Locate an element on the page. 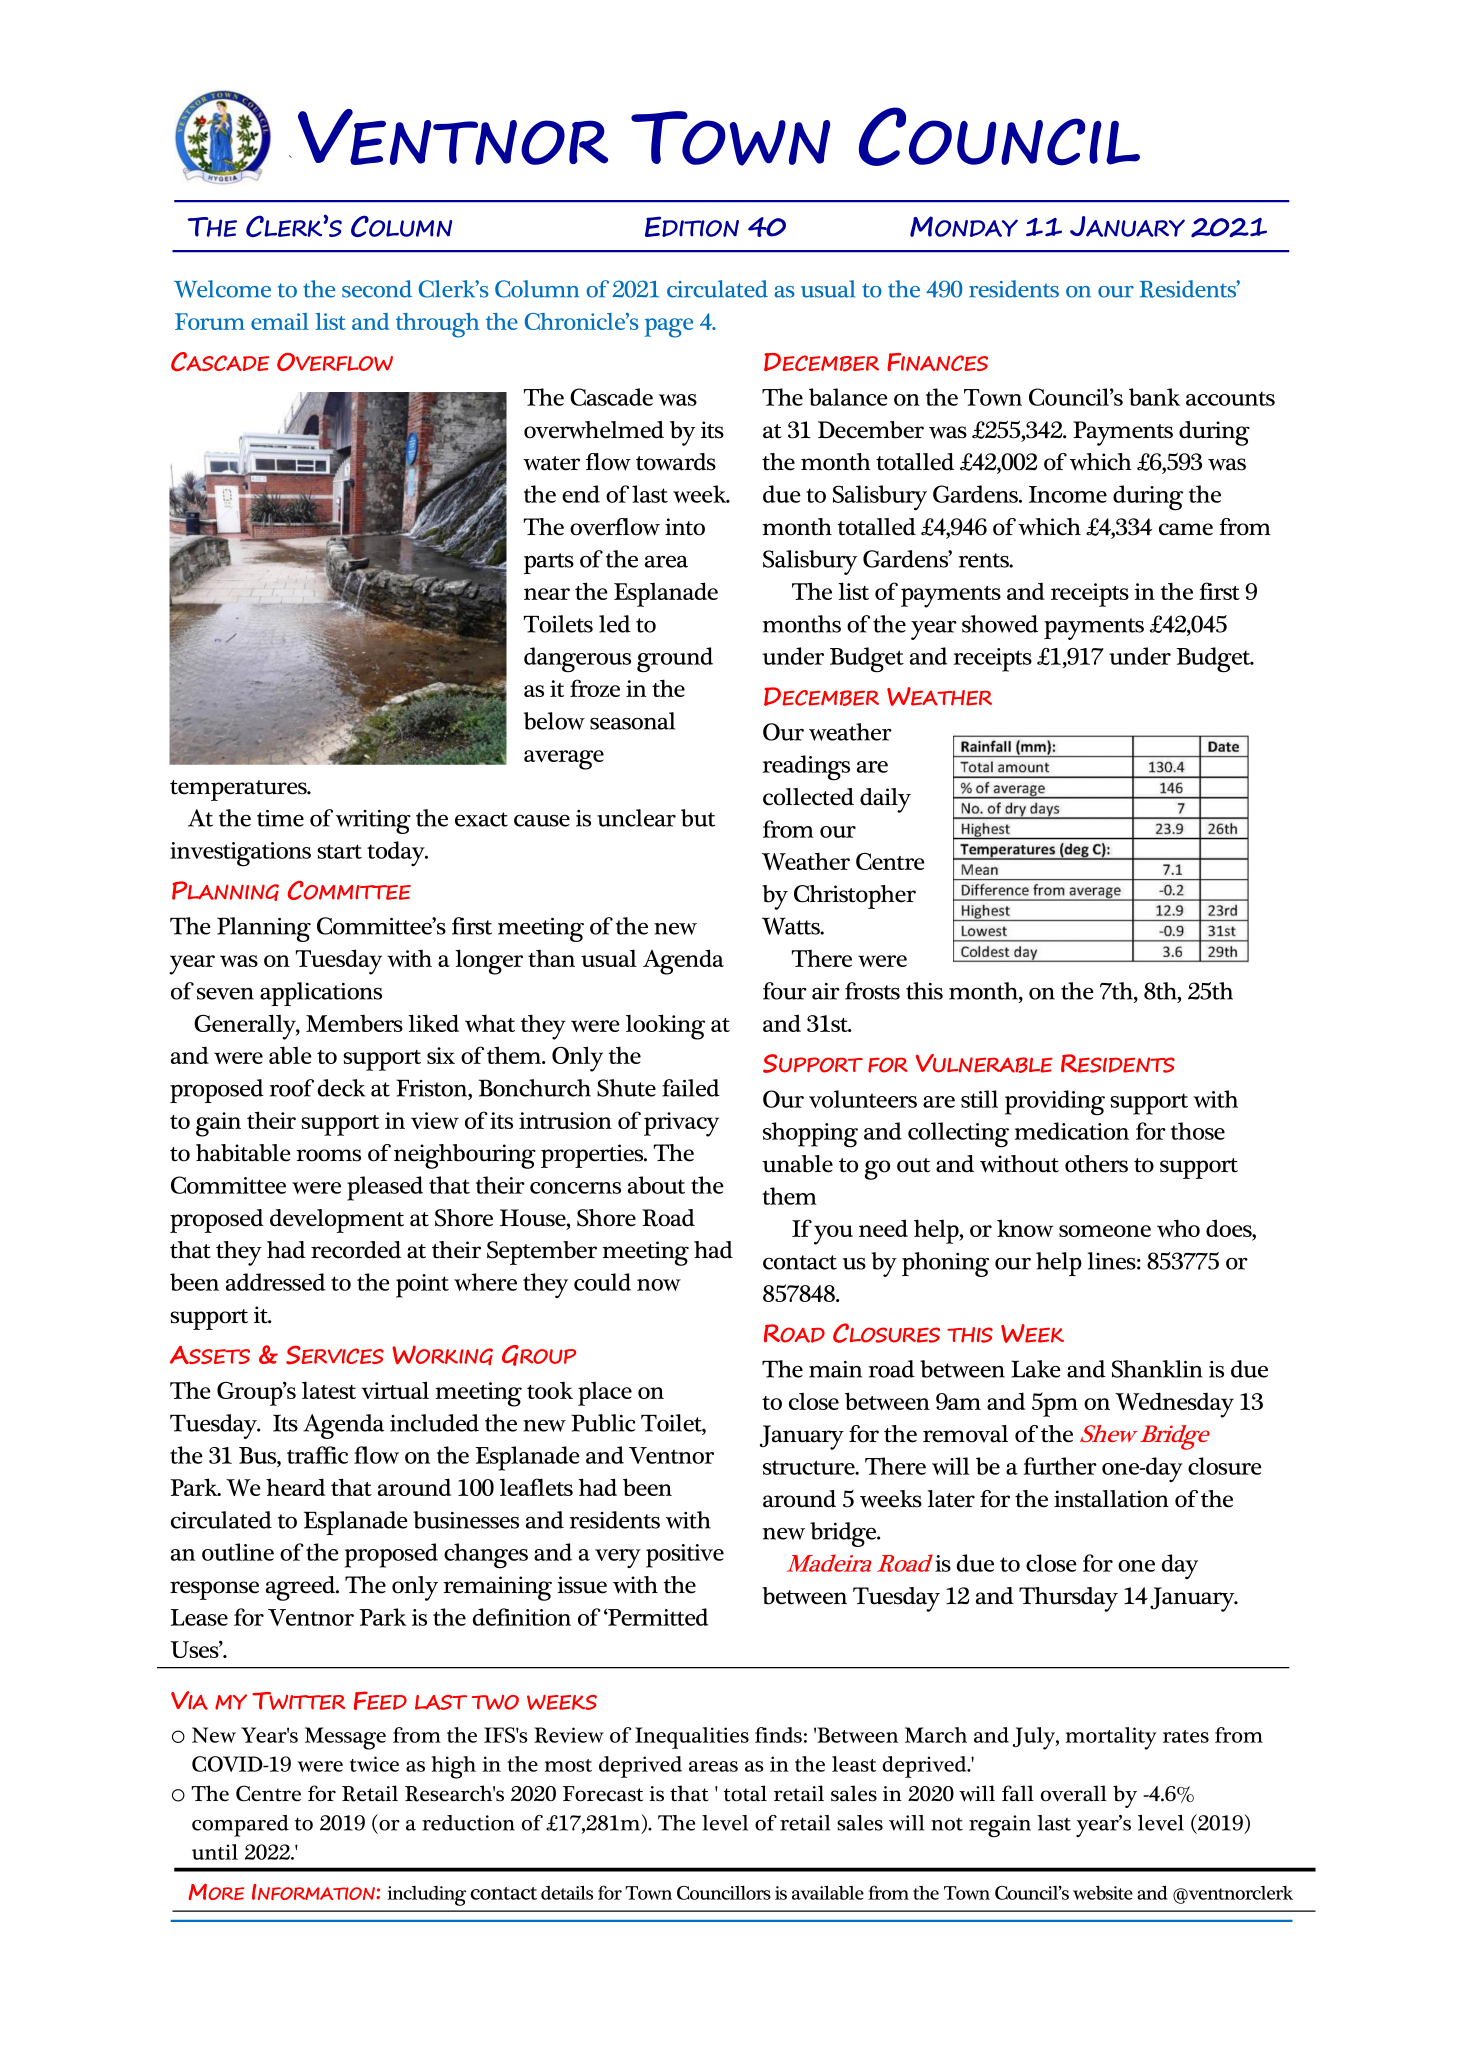 Image resolution: width=1463 pixels, height=2068 pixels. deck is located at coordinates (341, 1088).
